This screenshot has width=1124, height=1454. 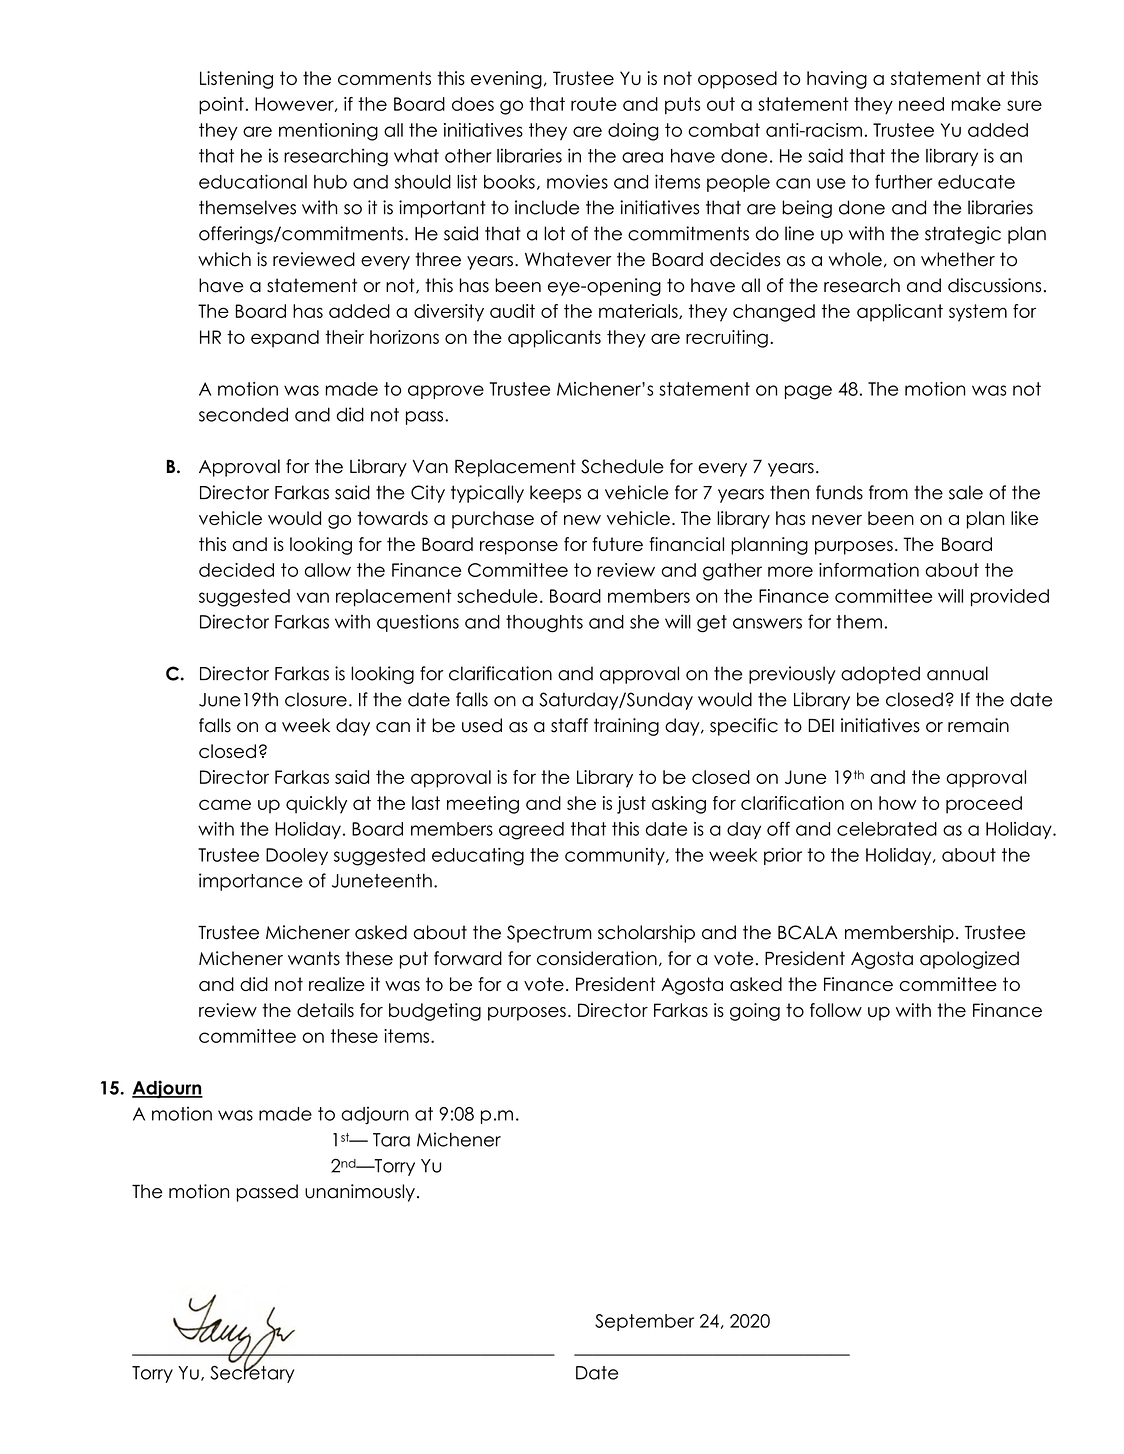 I want to click on remain, so click(x=978, y=725).
